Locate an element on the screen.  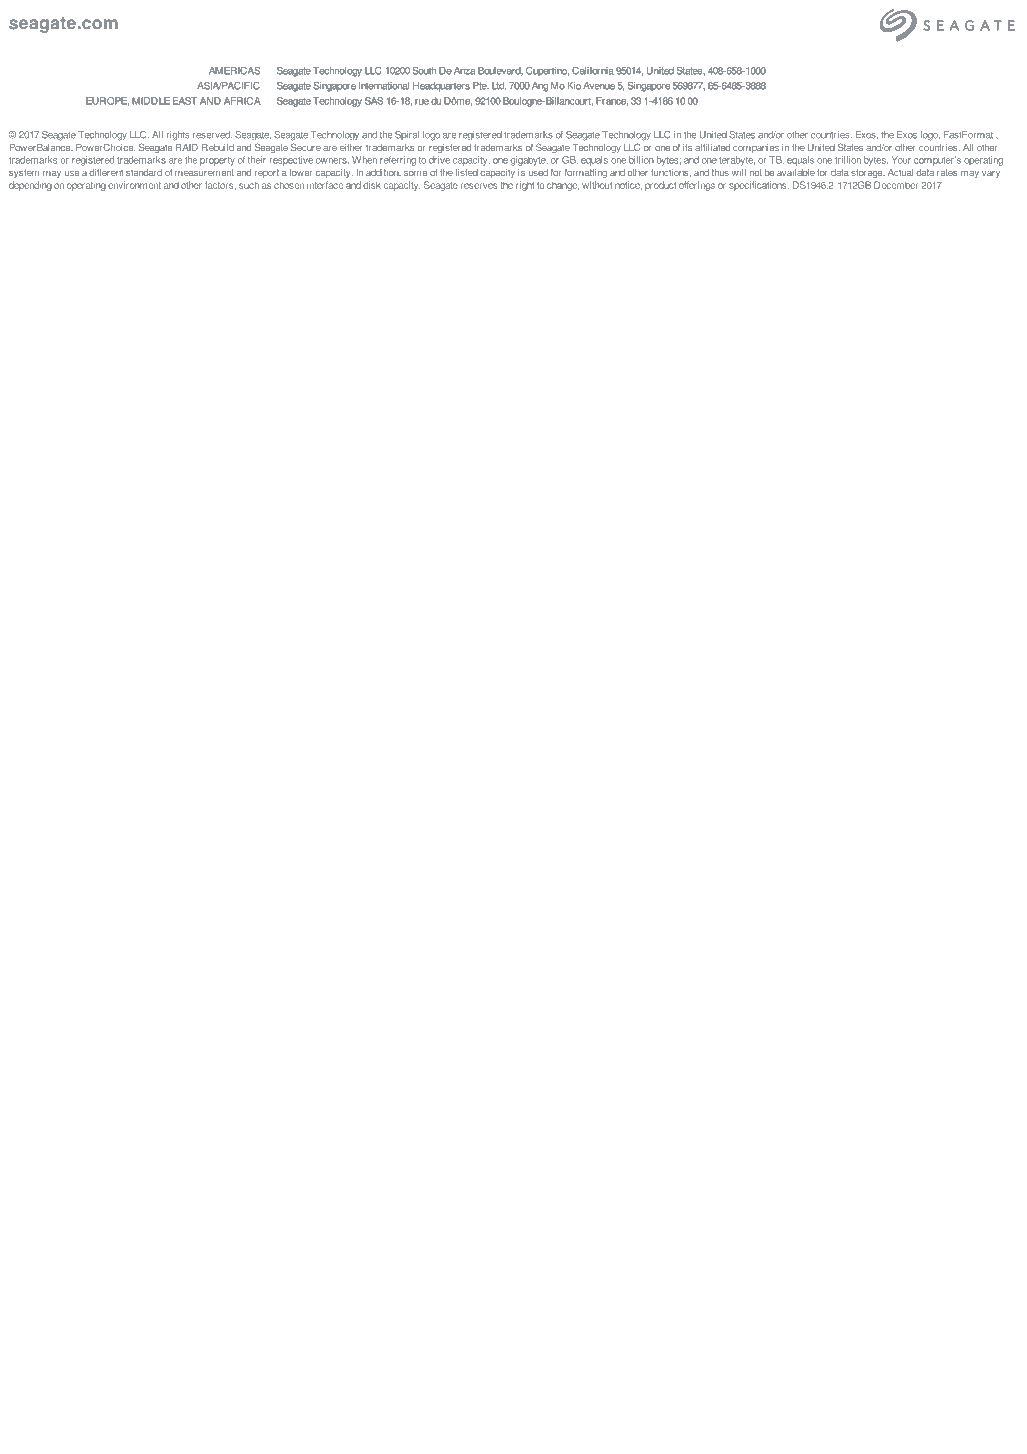
Anza is located at coordinates (464, 71).
